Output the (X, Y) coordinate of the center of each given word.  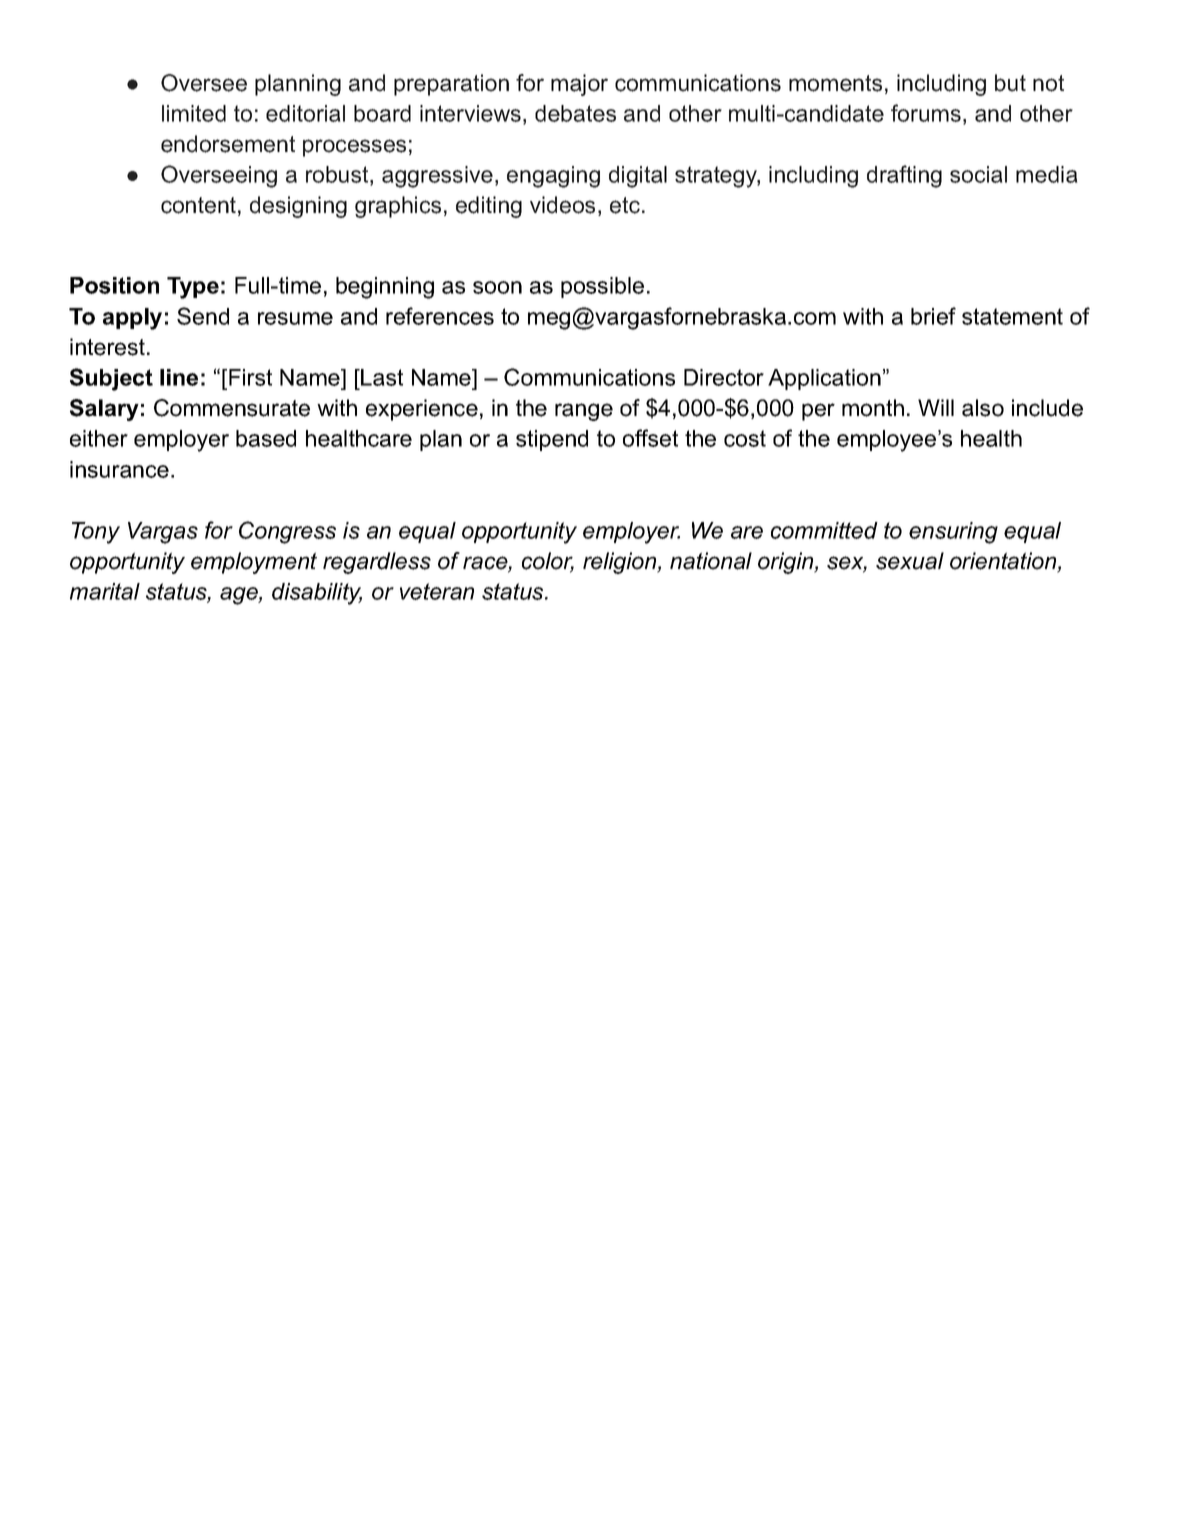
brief (933, 316)
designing (298, 207)
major (579, 85)
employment (254, 563)
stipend (552, 440)
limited (194, 113)
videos (562, 205)
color (548, 562)
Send (203, 316)
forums (926, 113)
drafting (904, 176)
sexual (910, 561)
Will (936, 407)
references (440, 316)
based (266, 438)
